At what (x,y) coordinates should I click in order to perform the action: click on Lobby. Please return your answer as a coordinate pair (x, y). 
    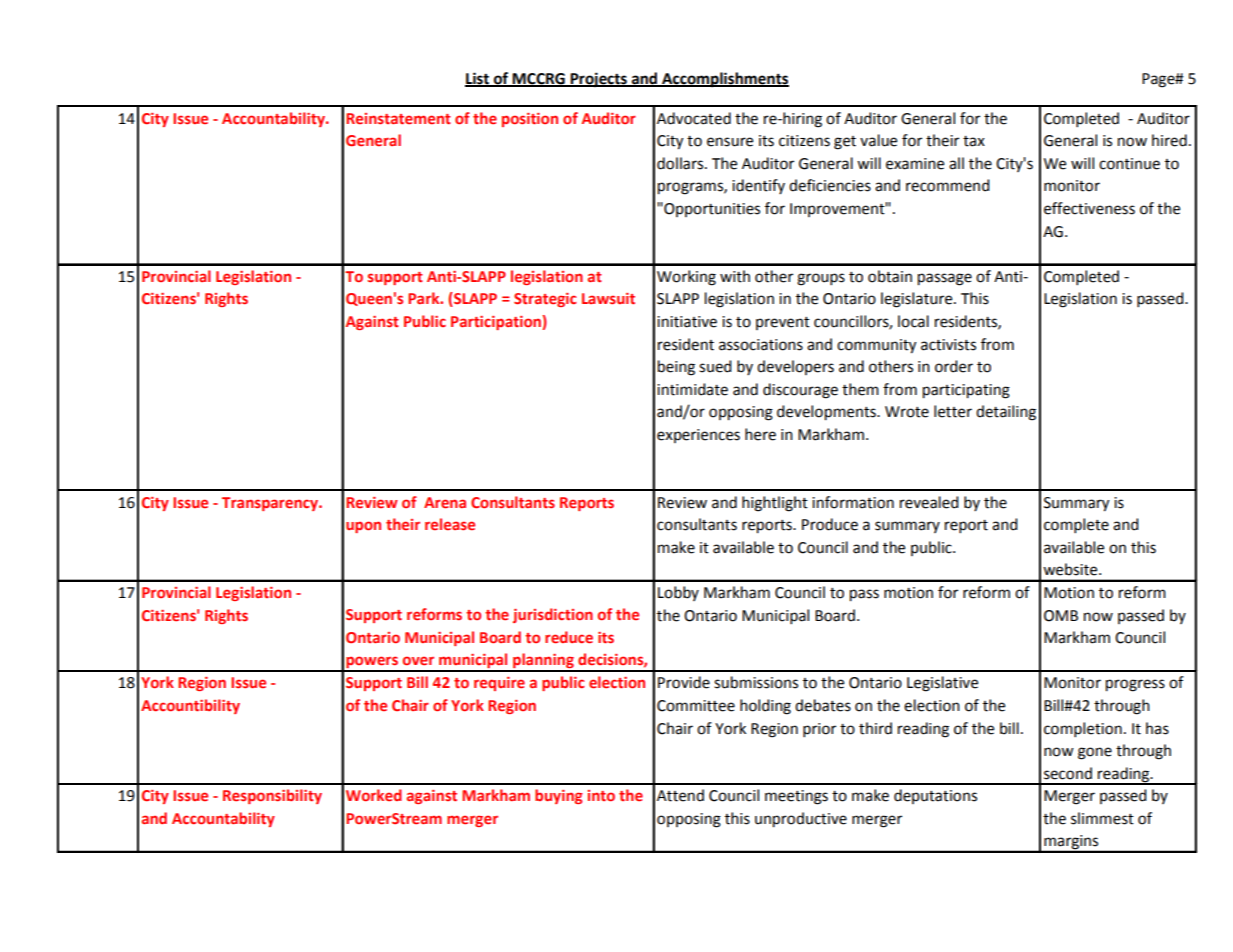
    Looking at the image, I should click on (678, 593).
